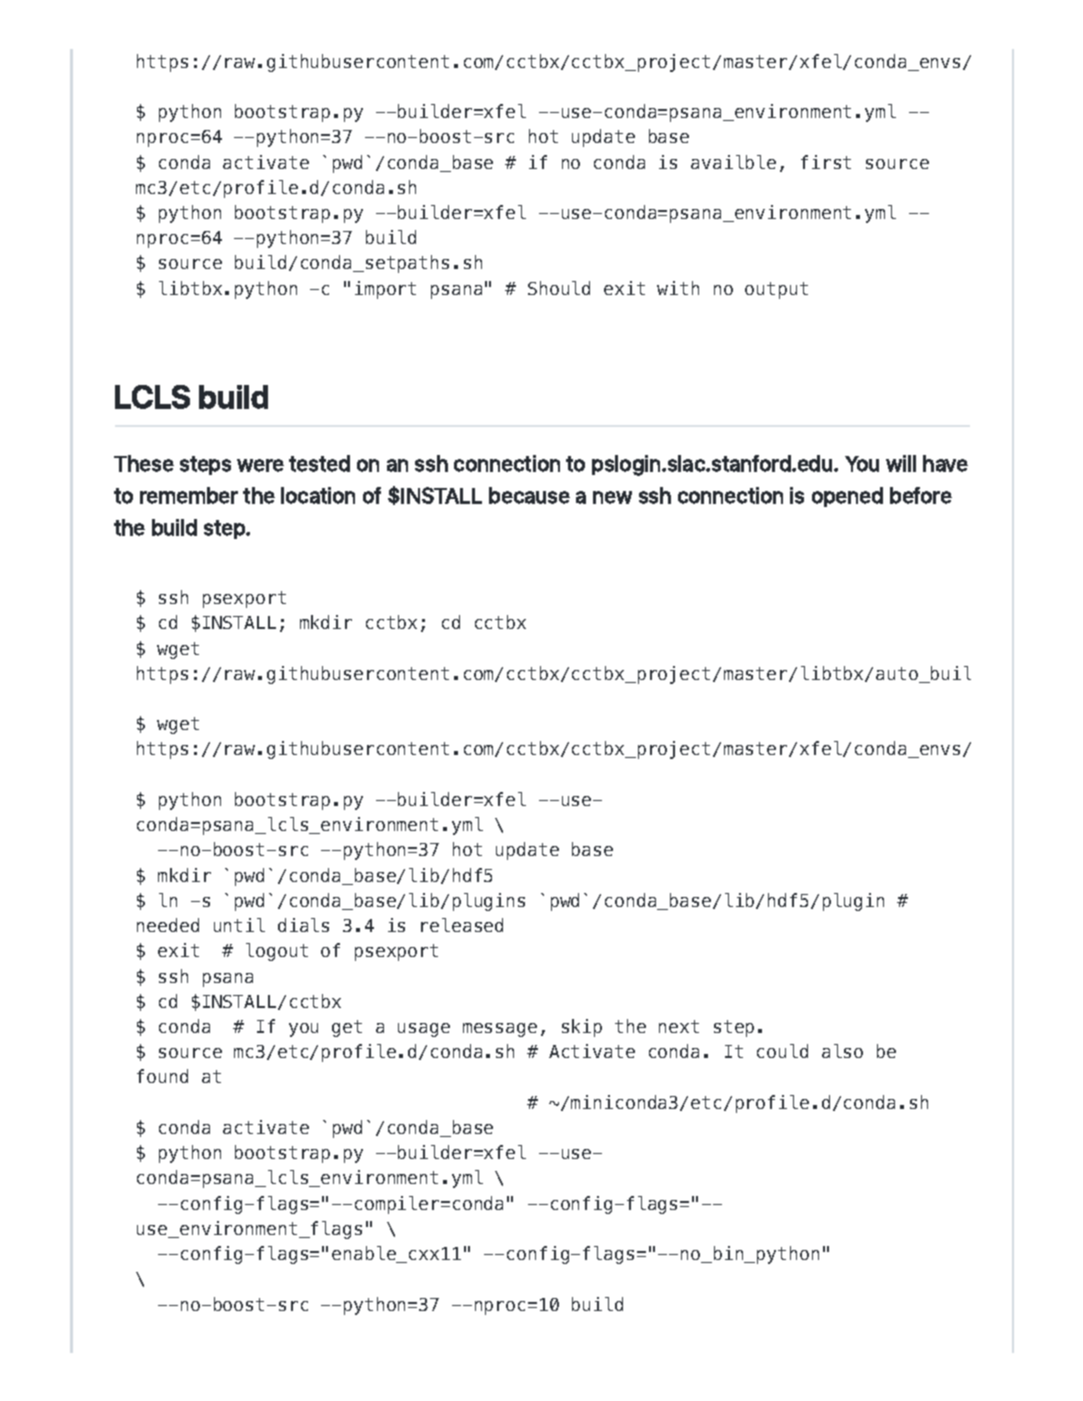 The height and width of the image is (1401, 1083). I want to click on Should, so click(559, 288).
